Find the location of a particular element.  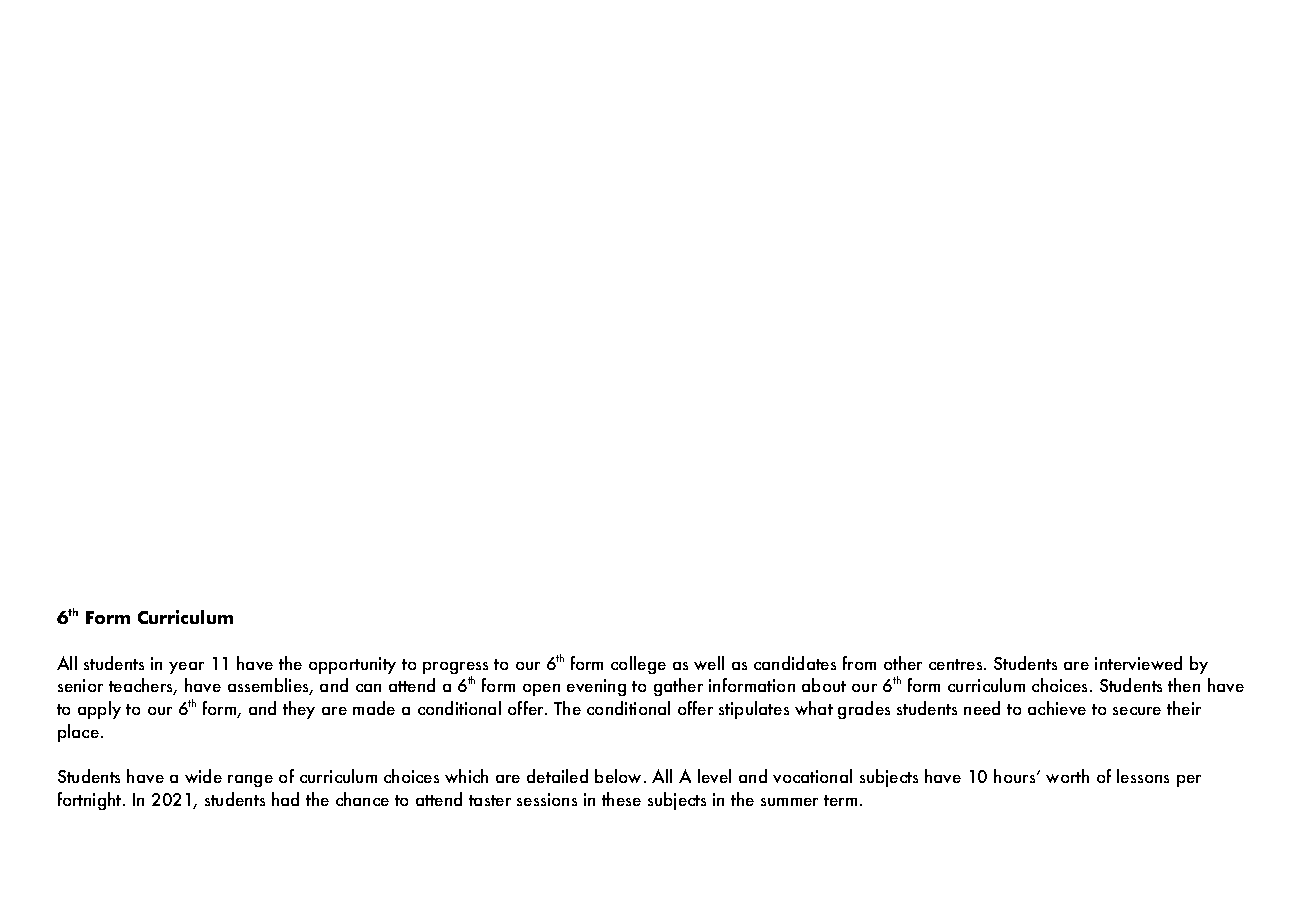

they is located at coordinates (299, 710).
